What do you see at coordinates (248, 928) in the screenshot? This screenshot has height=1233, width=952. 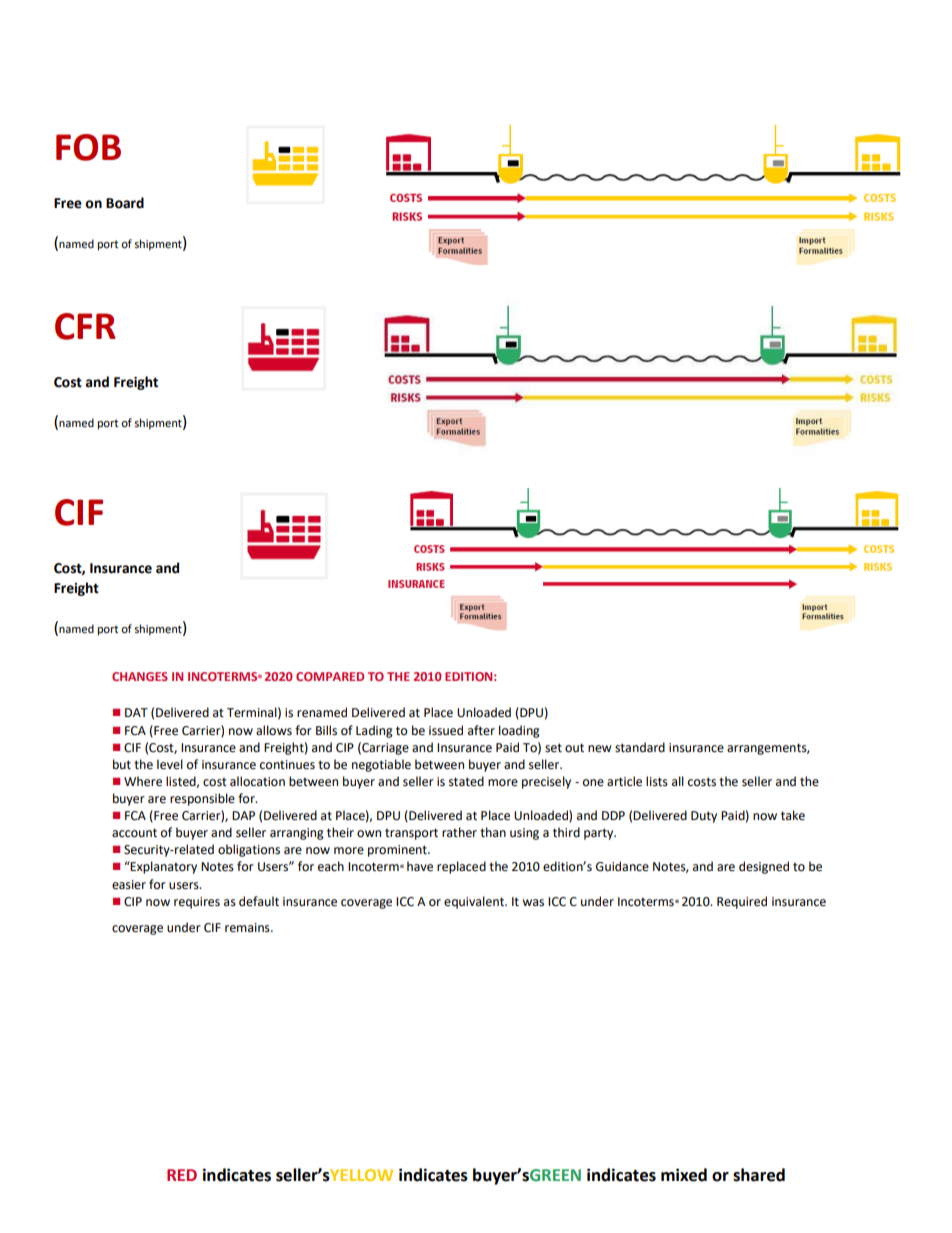 I see `remains` at bounding box center [248, 928].
